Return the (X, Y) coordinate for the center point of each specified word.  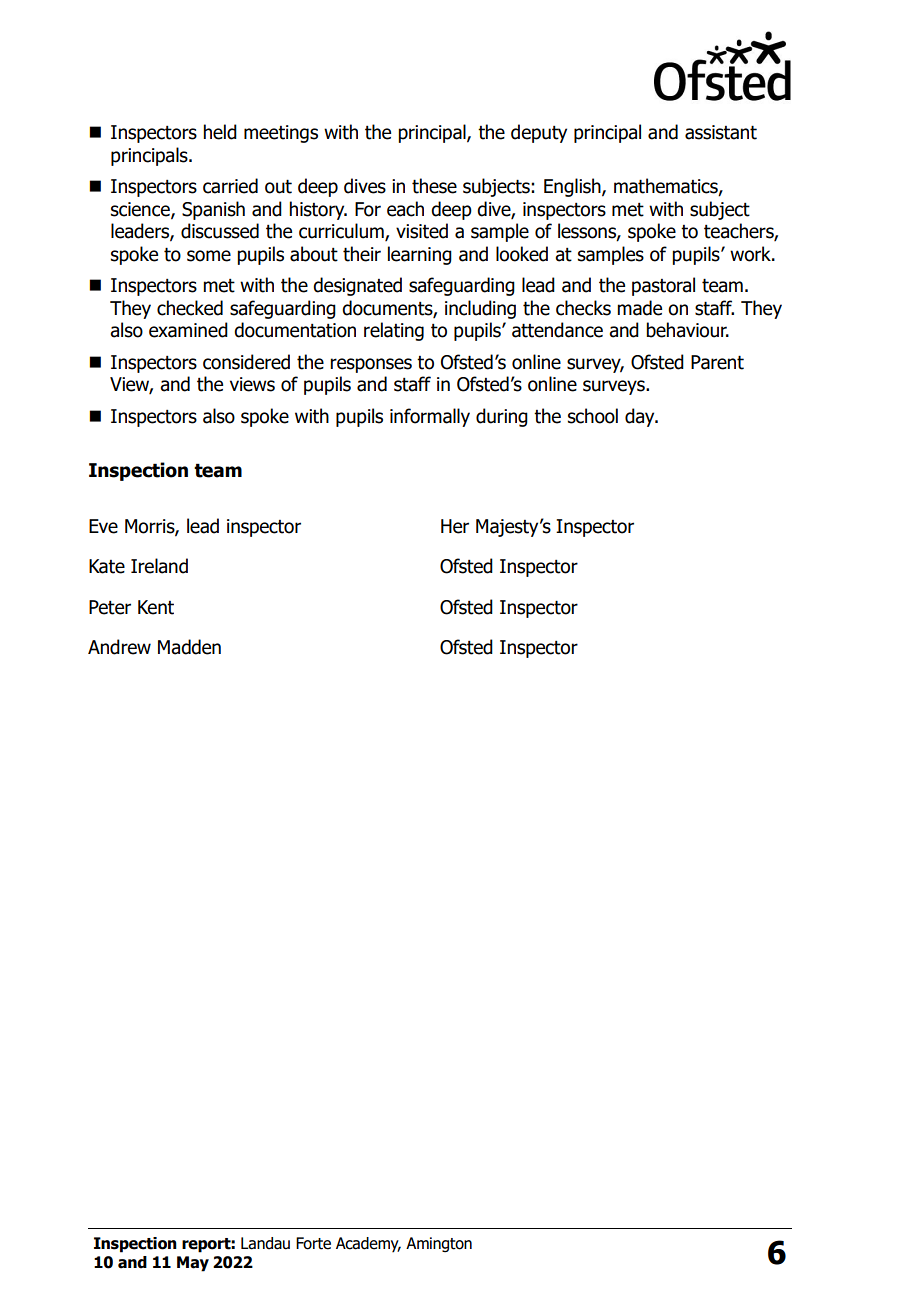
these (434, 186)
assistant (721, 132)
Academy (368, 1245)
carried (230, 186)
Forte (313, 1243)
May (193, 1264)
